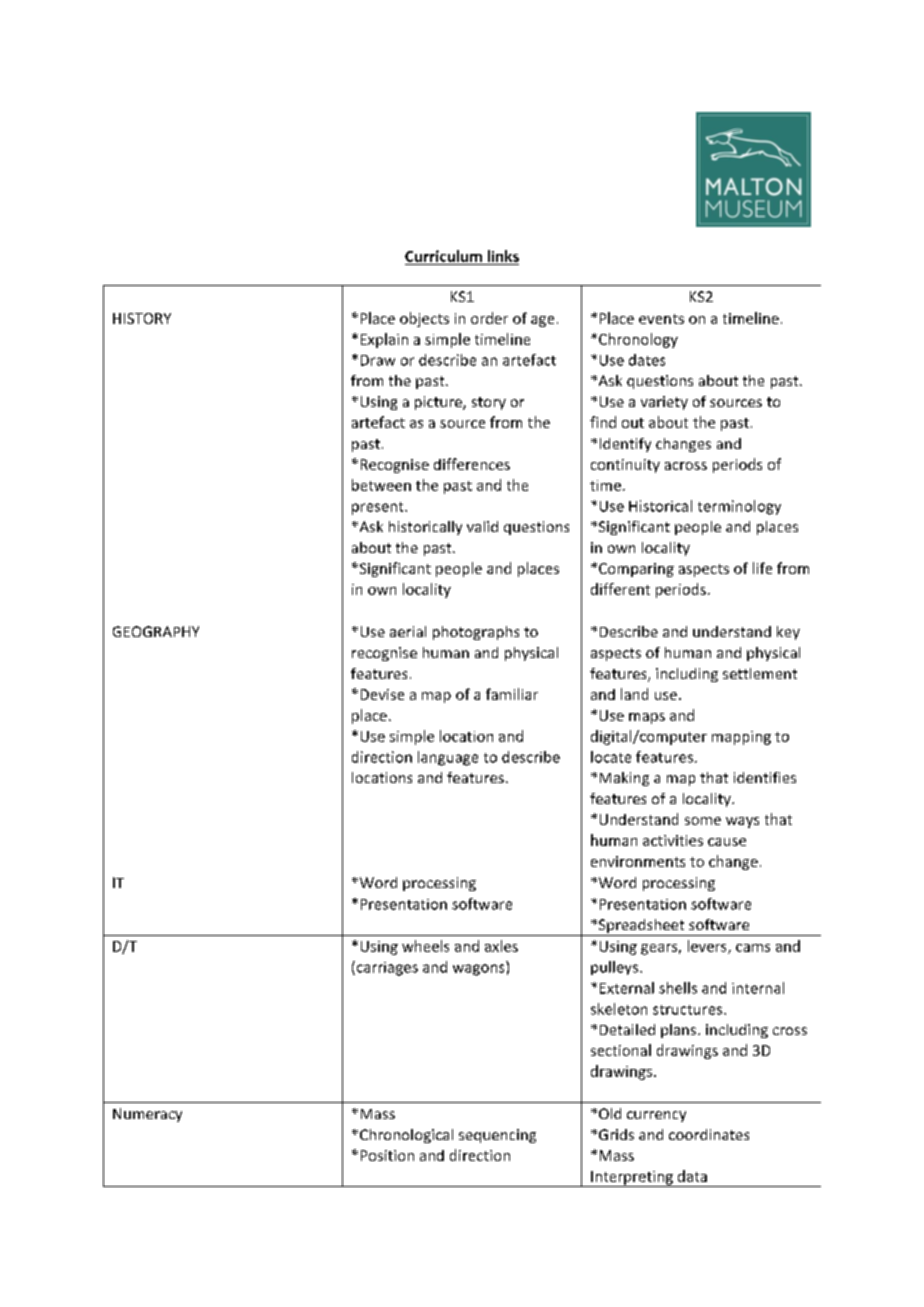  I want to click on events, so click(661, 319).
